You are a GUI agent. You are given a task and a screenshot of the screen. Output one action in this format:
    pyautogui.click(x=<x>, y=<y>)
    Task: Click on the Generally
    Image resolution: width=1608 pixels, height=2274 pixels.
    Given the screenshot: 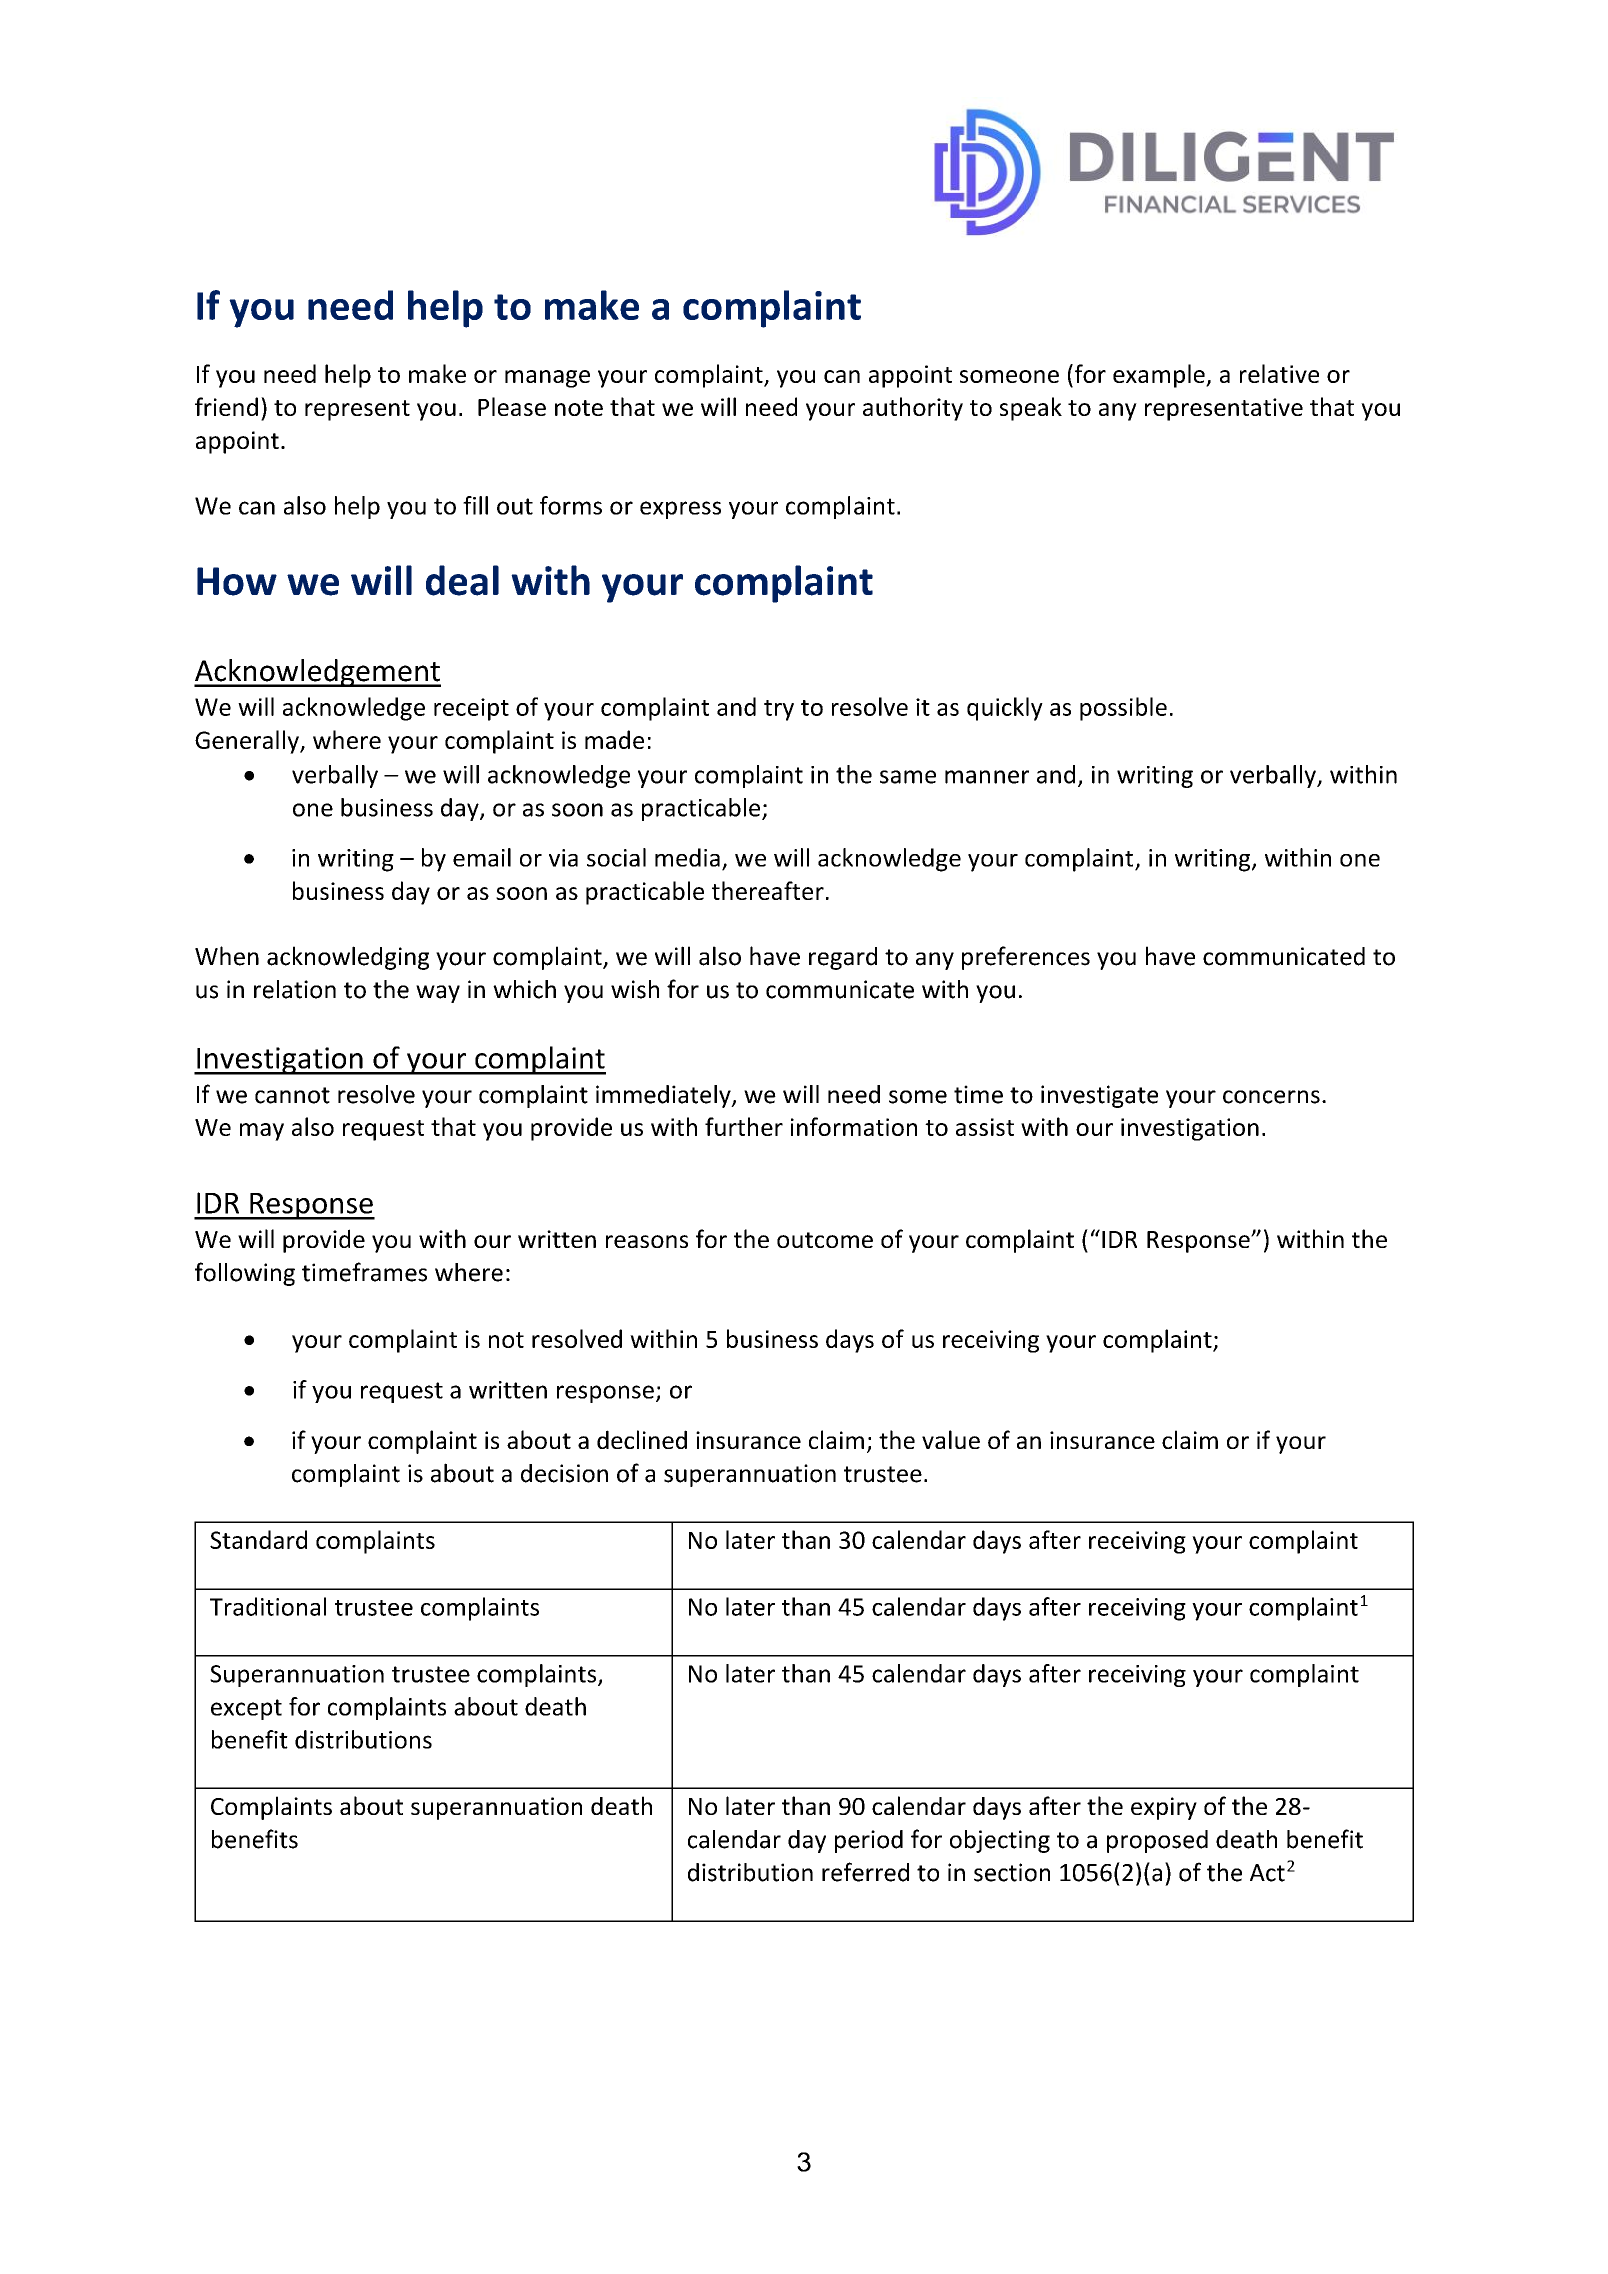 What is the action you would take?
    pyautogui.click(x=248, y=742)
